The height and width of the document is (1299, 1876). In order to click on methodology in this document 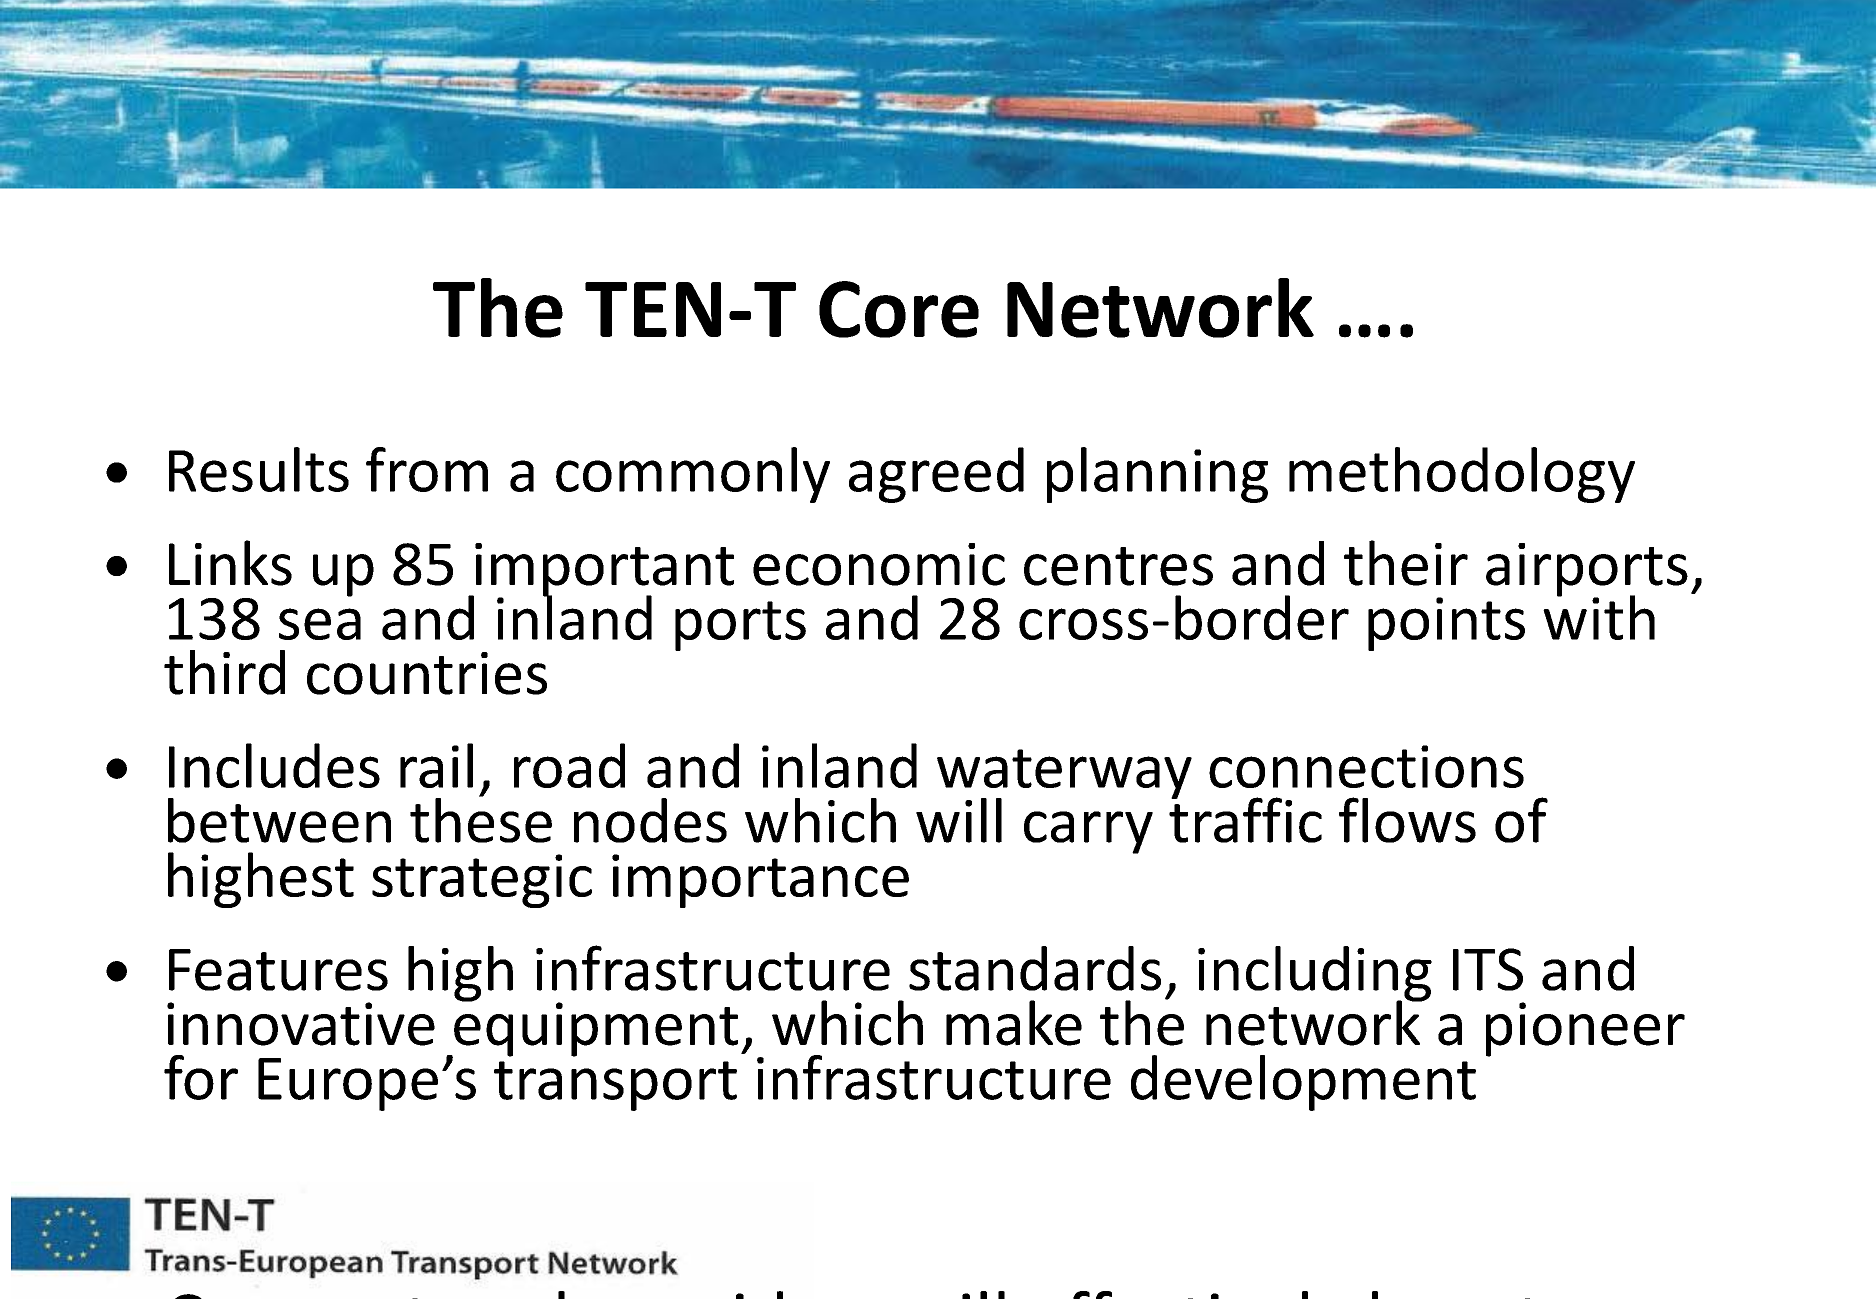, I will do `click(1462, 475)`.
